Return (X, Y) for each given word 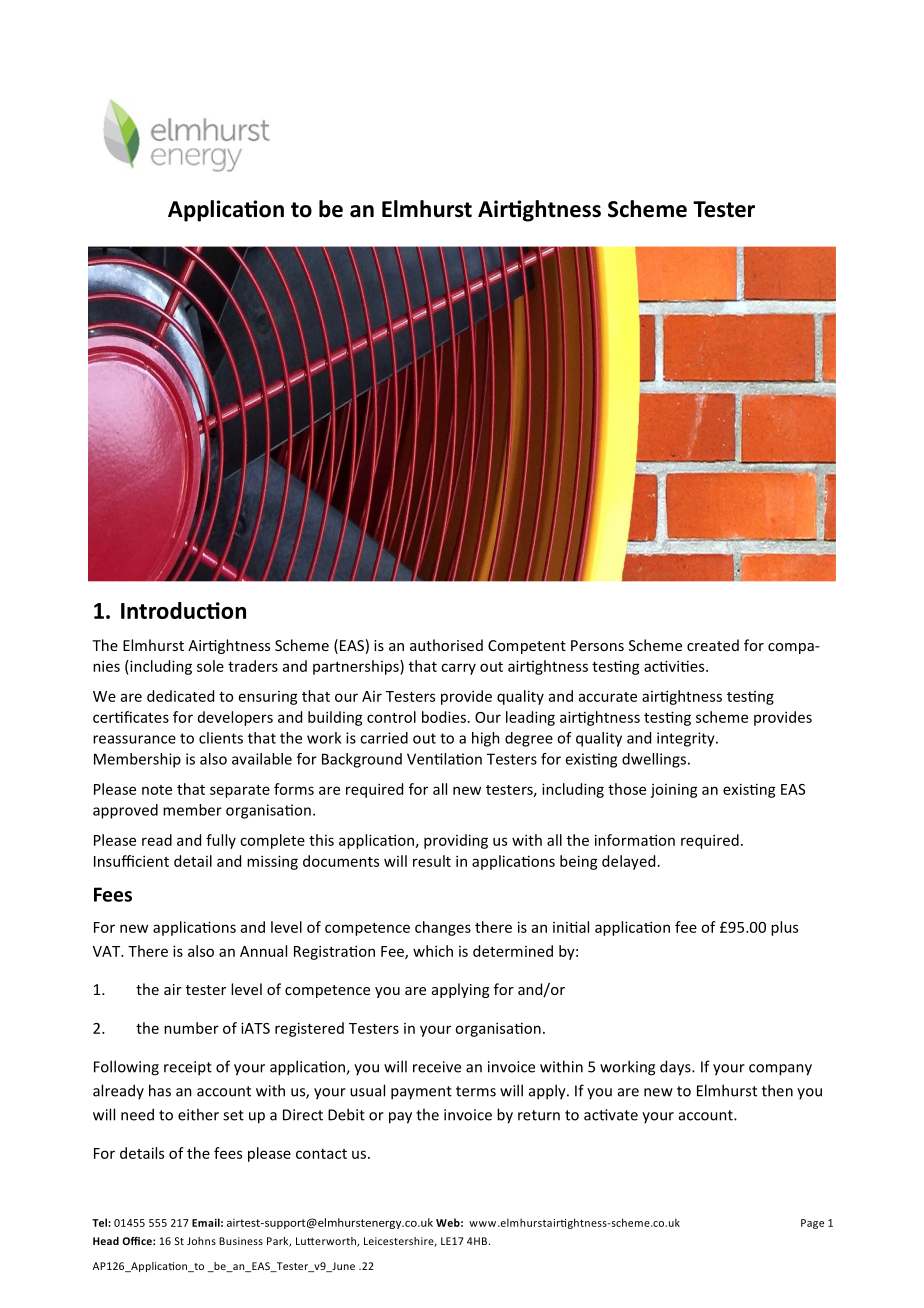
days (676, 1068)
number (191, 1028)
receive (437, 1067)
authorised (446, 645)
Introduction (183, 610)
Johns (201, 1241)
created (713, 645)
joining (674, 791)
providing (456, 841)
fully (221, 841)
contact (321, 1154)
